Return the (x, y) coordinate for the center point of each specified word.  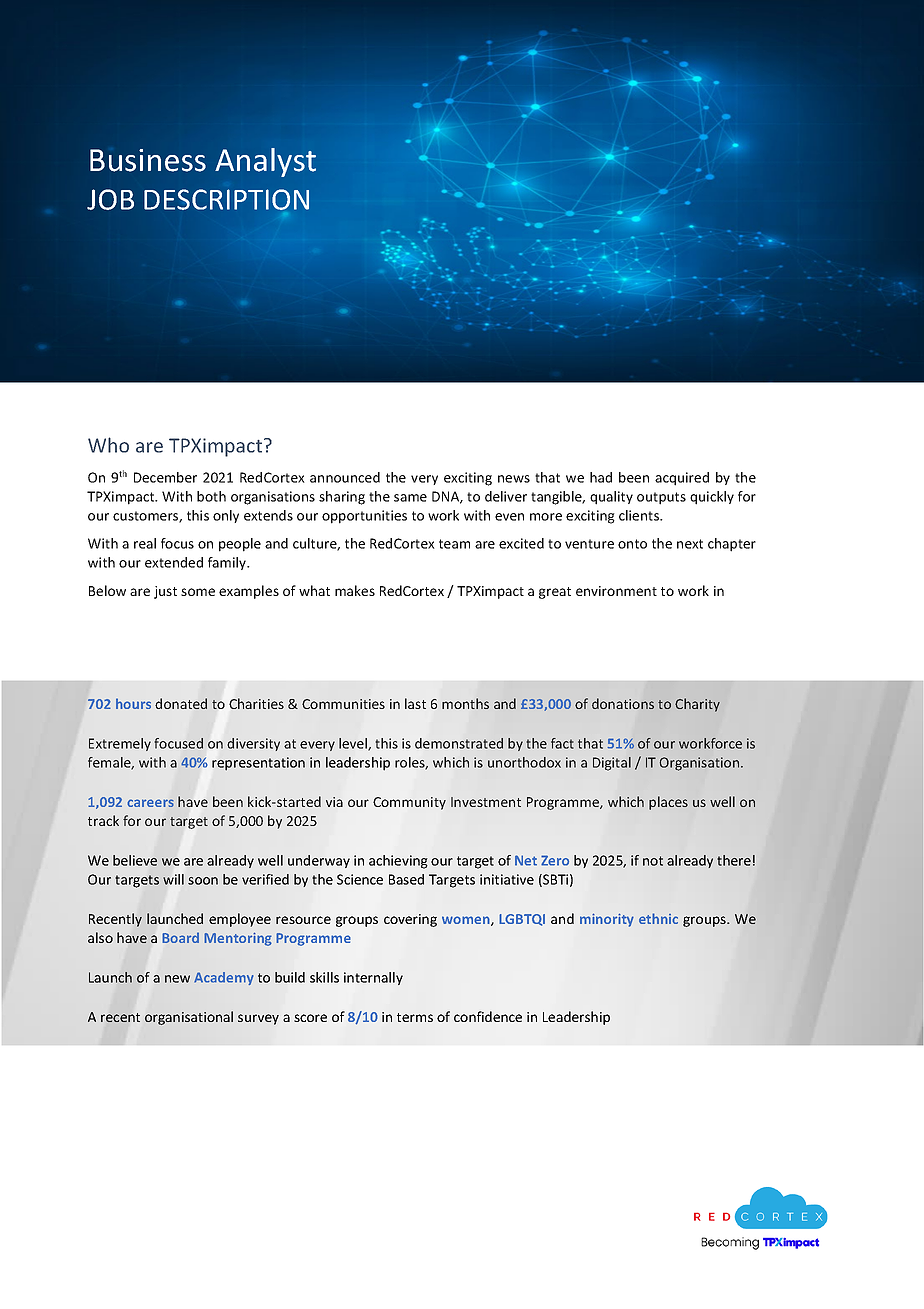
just (165, 592)
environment (616, 591)
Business (148, 160)
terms (415, 1017)
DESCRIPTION (226, 199)
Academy (223, 978)
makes (355, 590)
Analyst (265, 162)
